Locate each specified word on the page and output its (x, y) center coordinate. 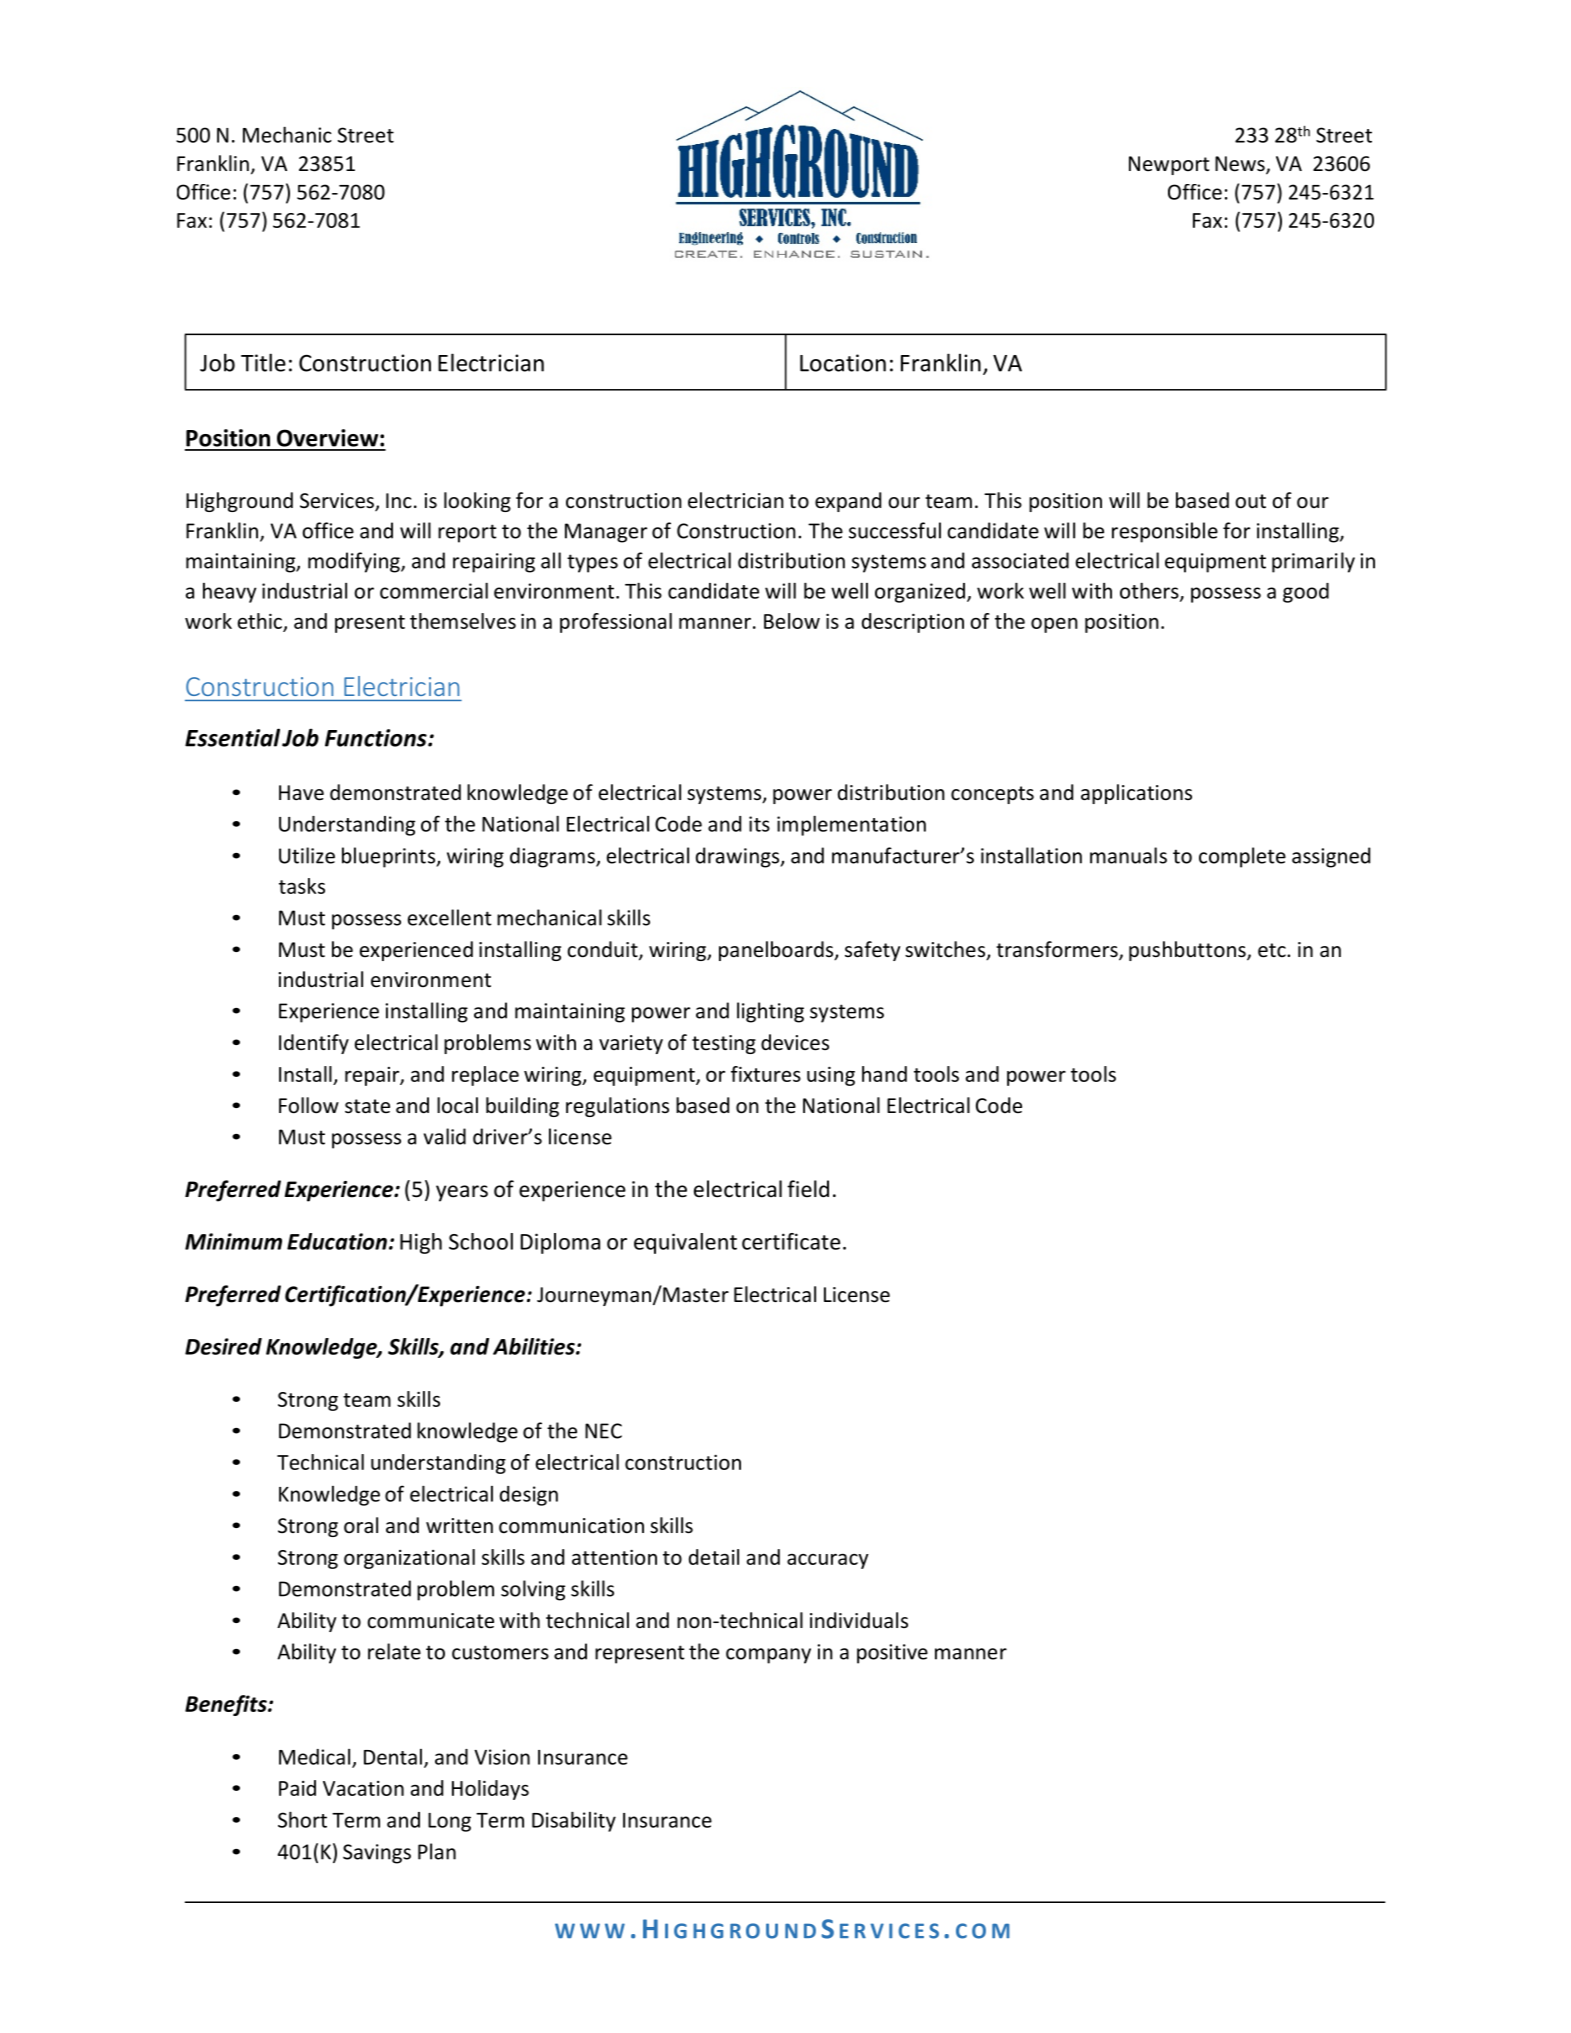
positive (892, 1654)
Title (263, 362)
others (1150, 591)
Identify (314, 1044)
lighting (770, 1012)
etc (1273, 950)
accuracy (828, 1561)
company (768, 1656)
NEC (603, 1431)
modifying (355, 562)
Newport (1169, 165)
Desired (223, 1346)
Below (792, 621)
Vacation (363, 1788)
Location (843, 363)
